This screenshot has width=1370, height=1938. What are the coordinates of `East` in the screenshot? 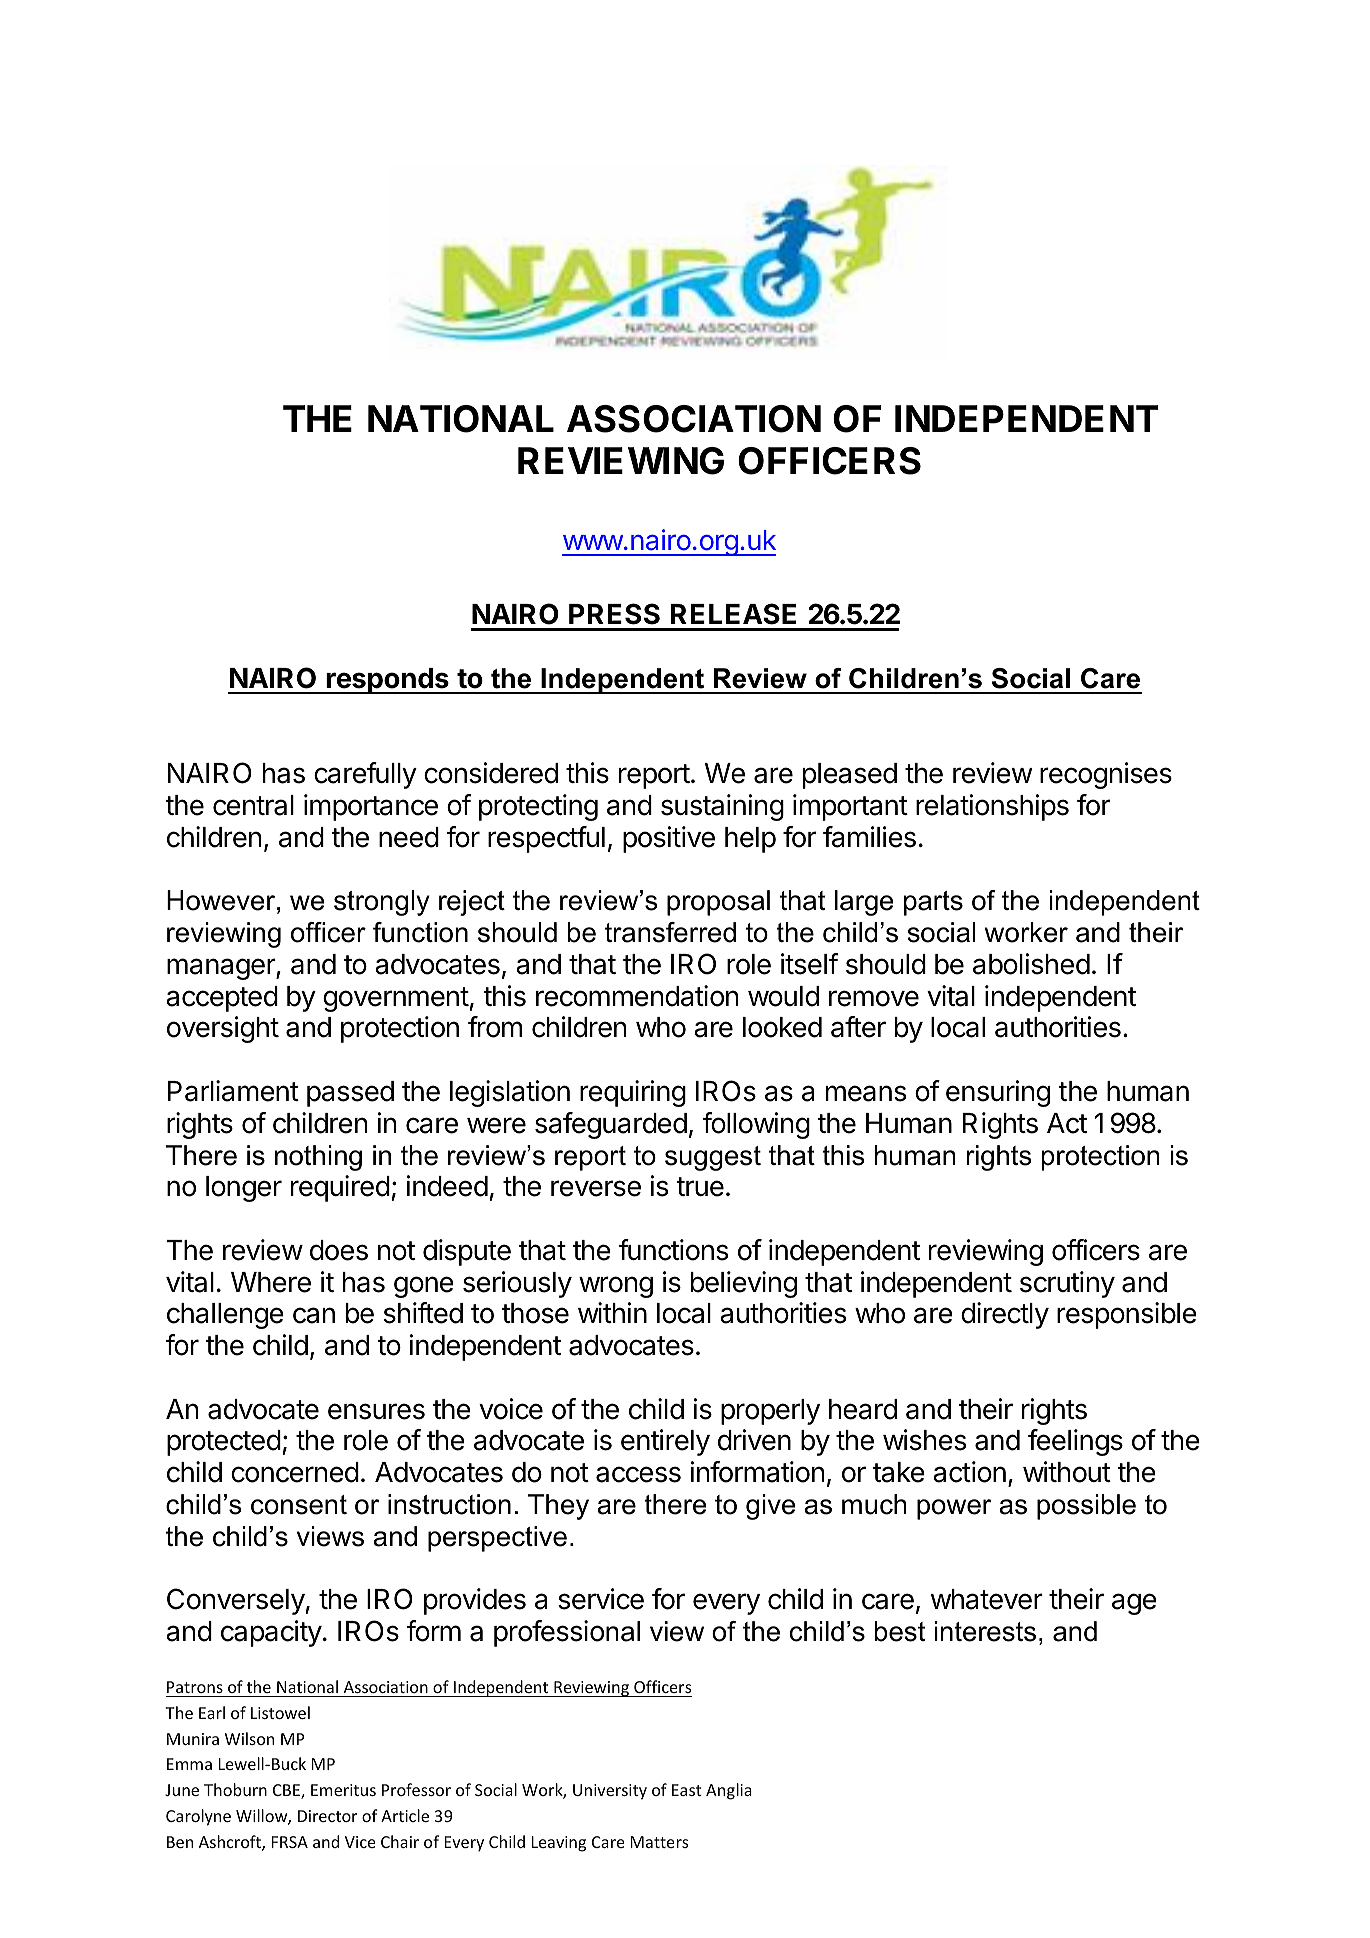 It's located at (687, 1790).
